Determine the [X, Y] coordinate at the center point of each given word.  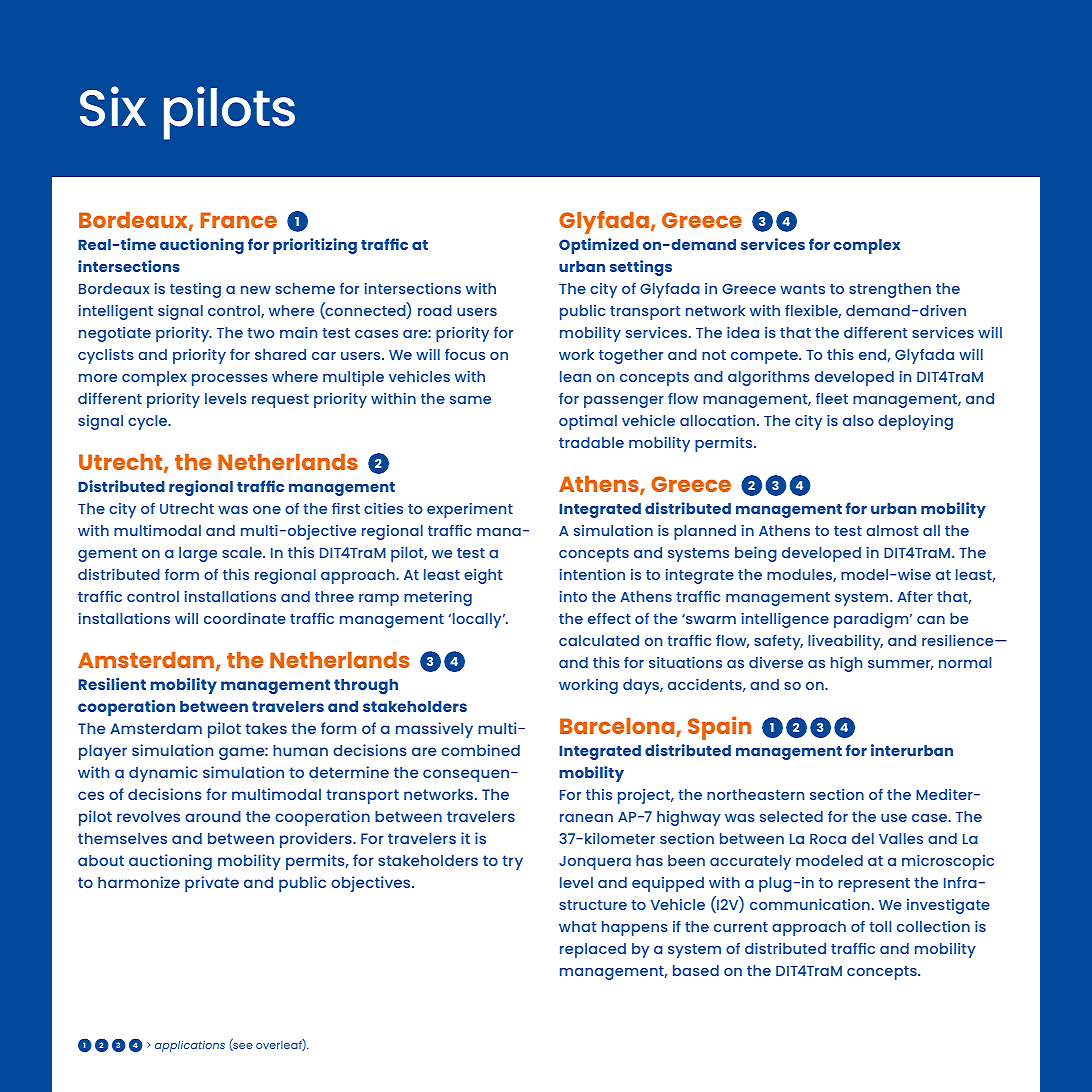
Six [113, 106]
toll [880, 926]
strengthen [890, 290]
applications [190, 1046]
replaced [593, 950]
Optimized [599, 246]
